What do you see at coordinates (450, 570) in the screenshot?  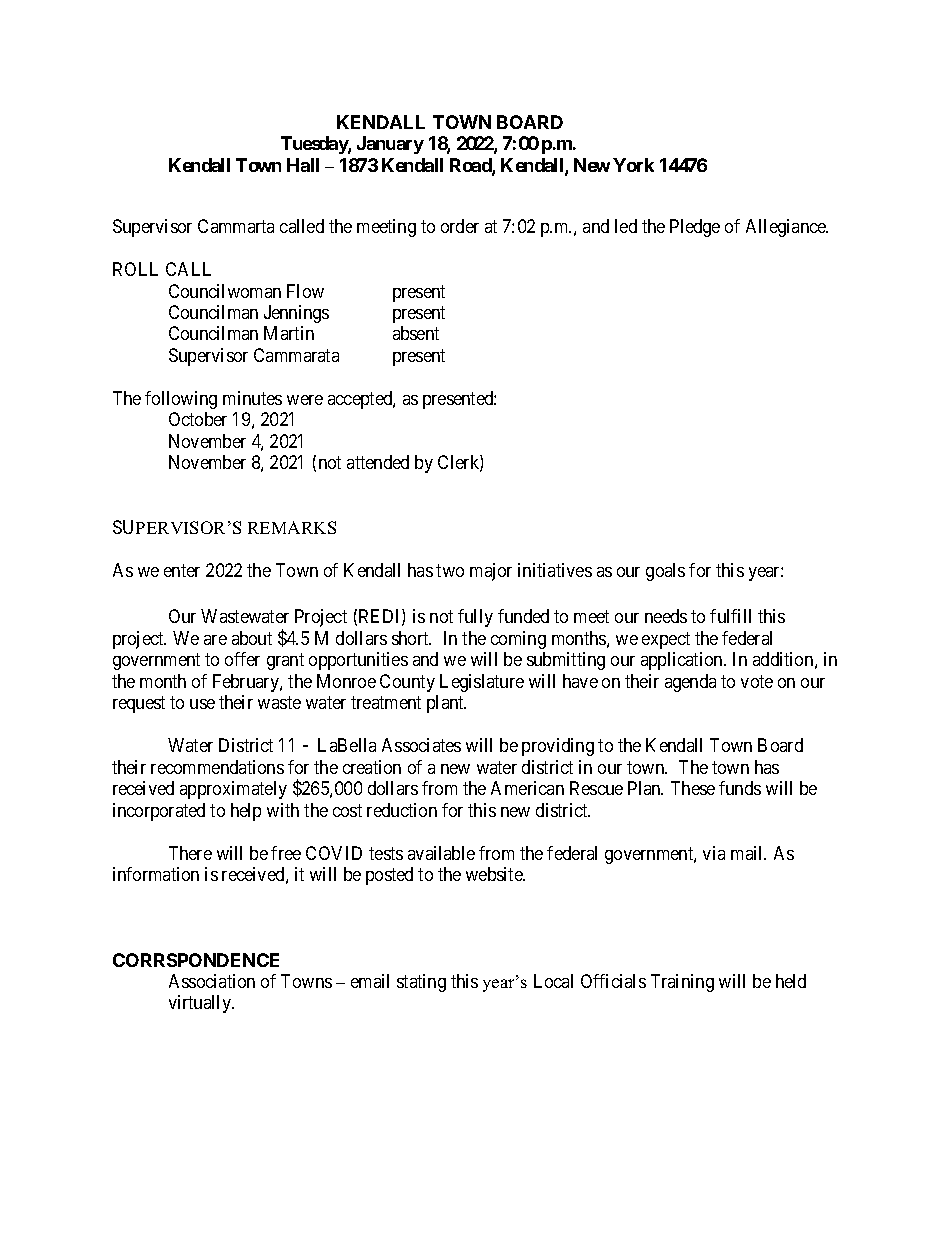 I see `two` at bounding box center [450, 570].
